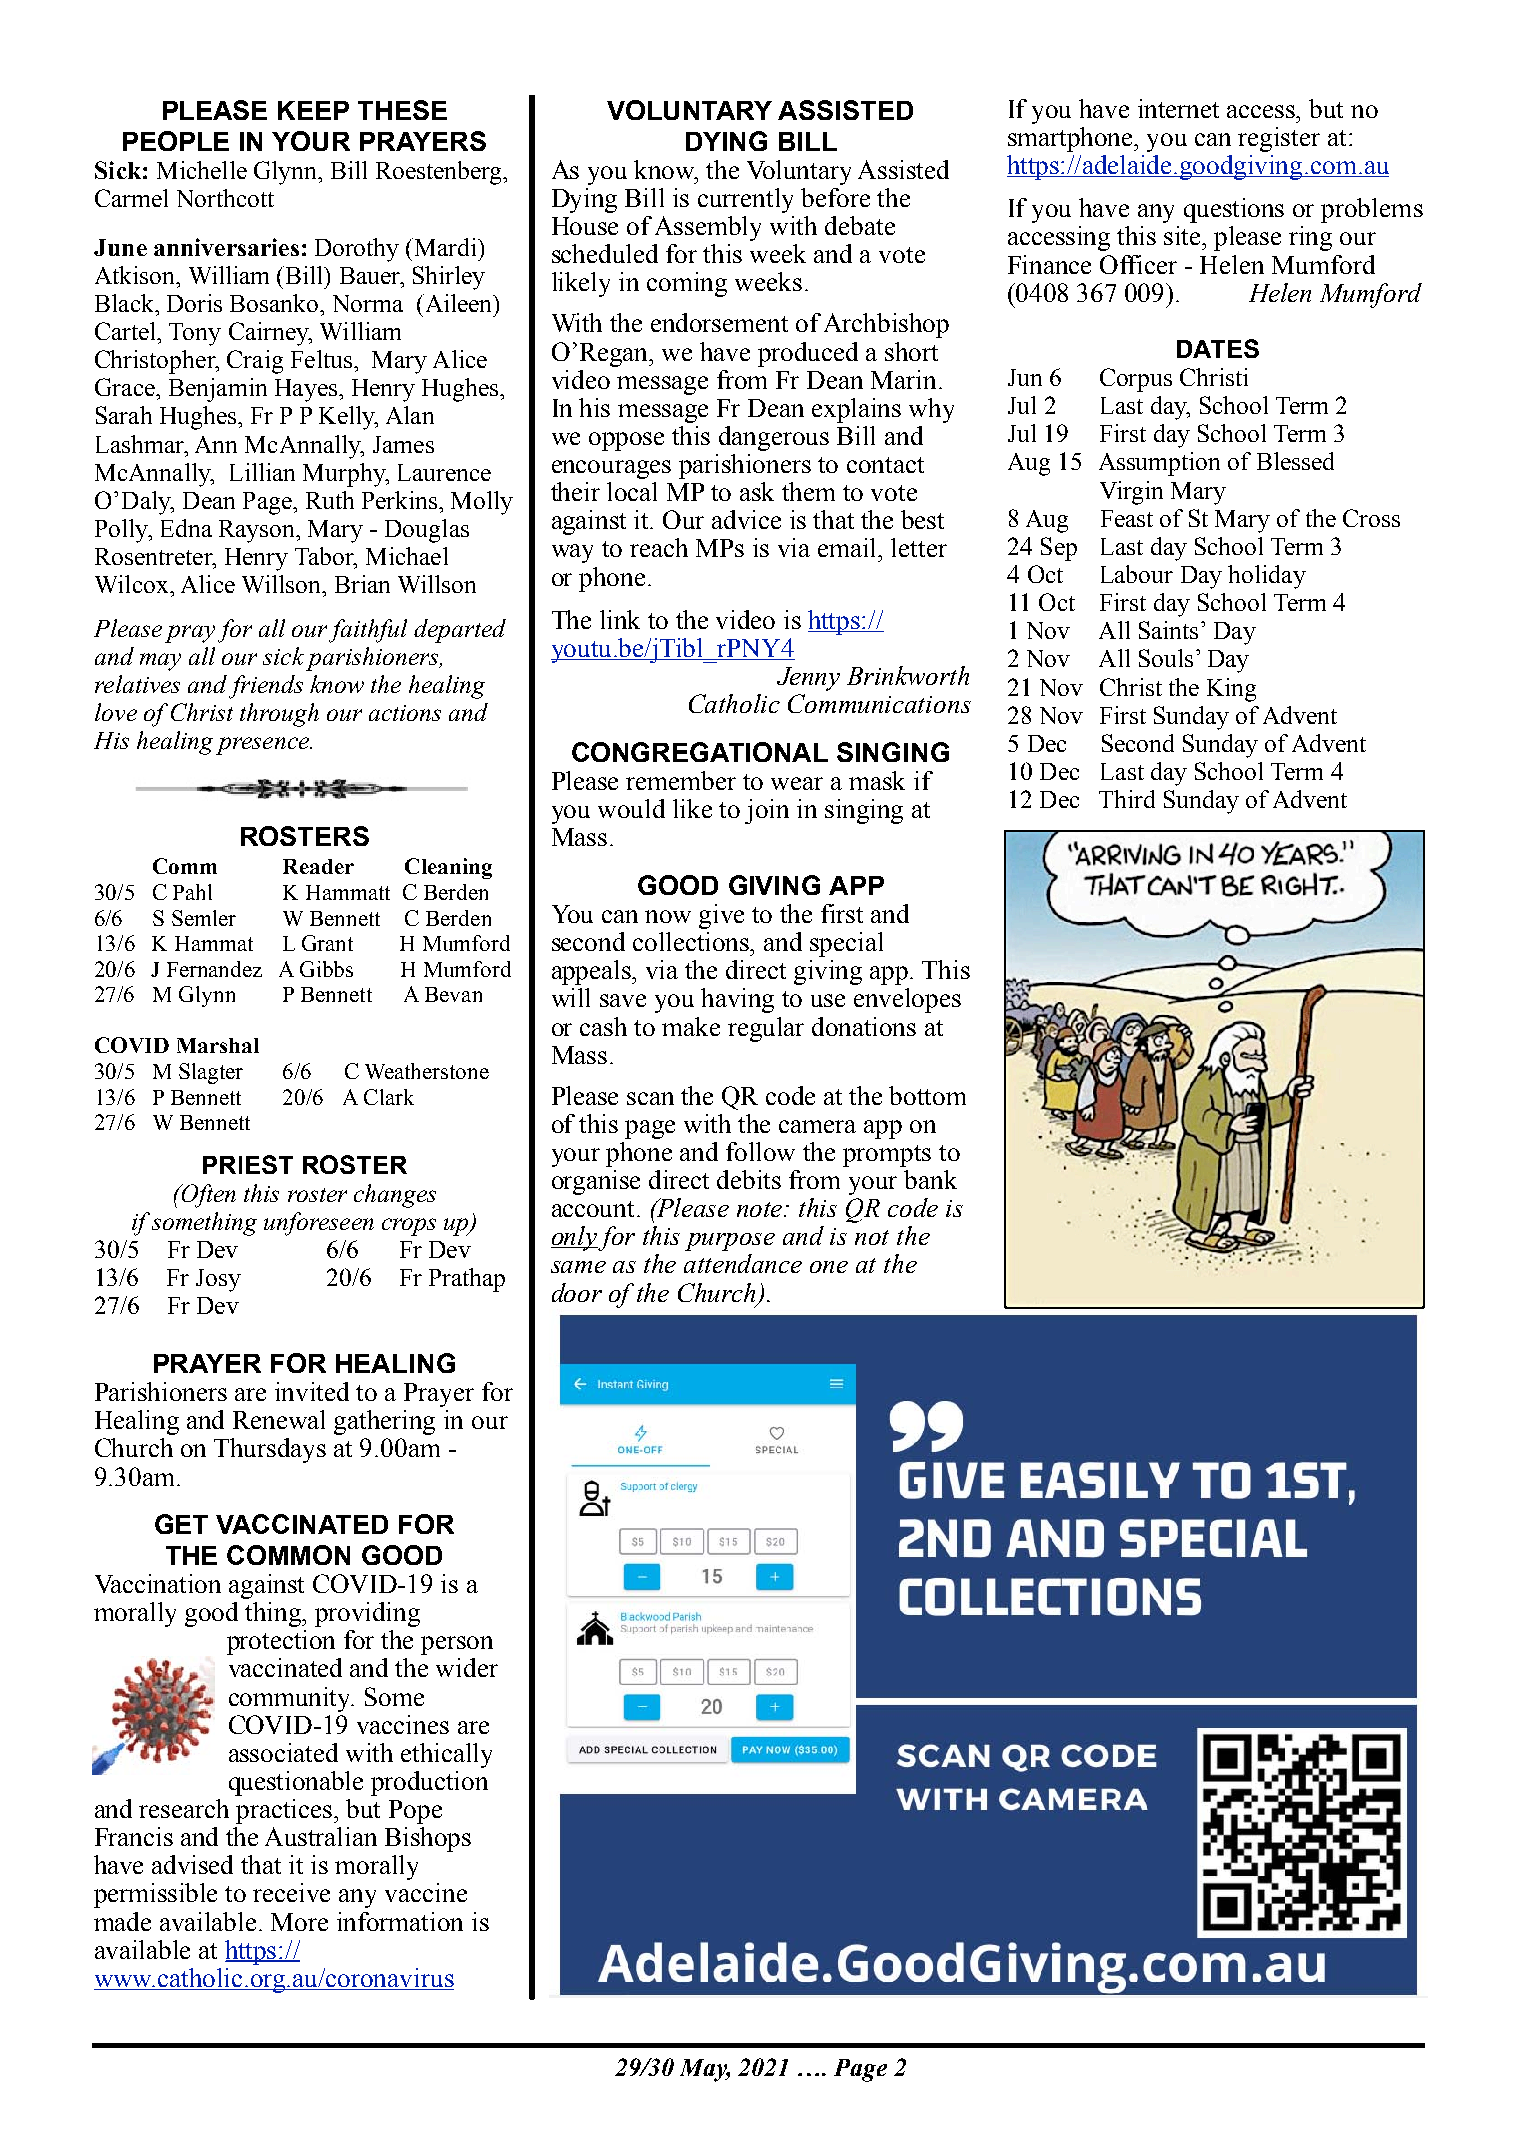  What do you see at coordinates (745, 200) in the page?
I see `currently` at bounding box center [745, 200].
